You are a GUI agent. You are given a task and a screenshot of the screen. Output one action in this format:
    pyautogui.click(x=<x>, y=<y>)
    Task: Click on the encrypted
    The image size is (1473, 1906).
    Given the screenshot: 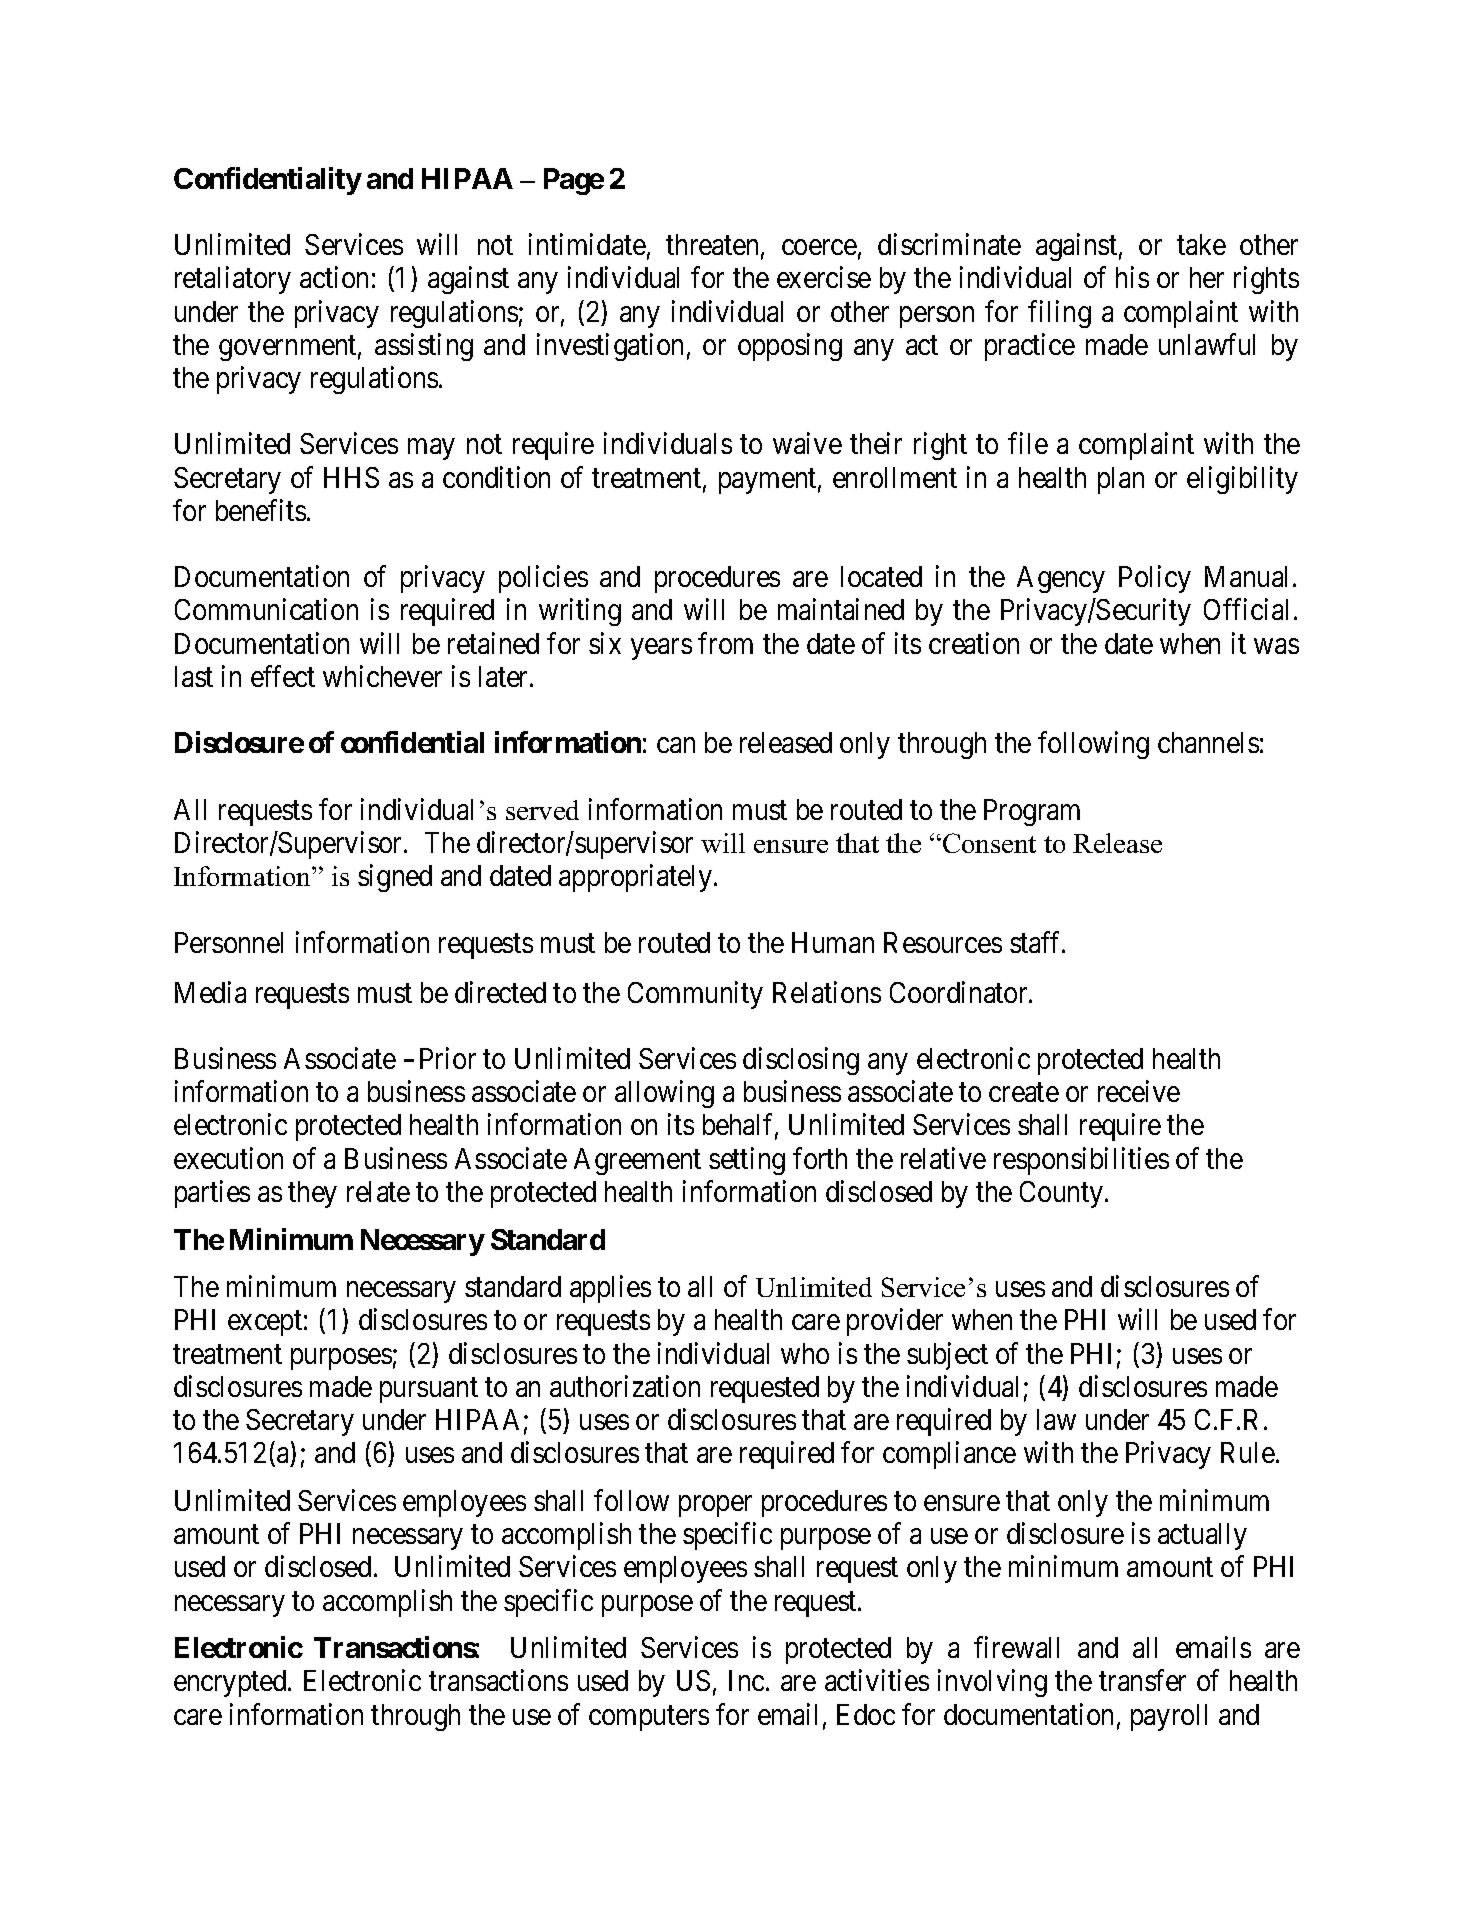 What is the action you would take?
    pyautogui.click(x=231, y=1683)
